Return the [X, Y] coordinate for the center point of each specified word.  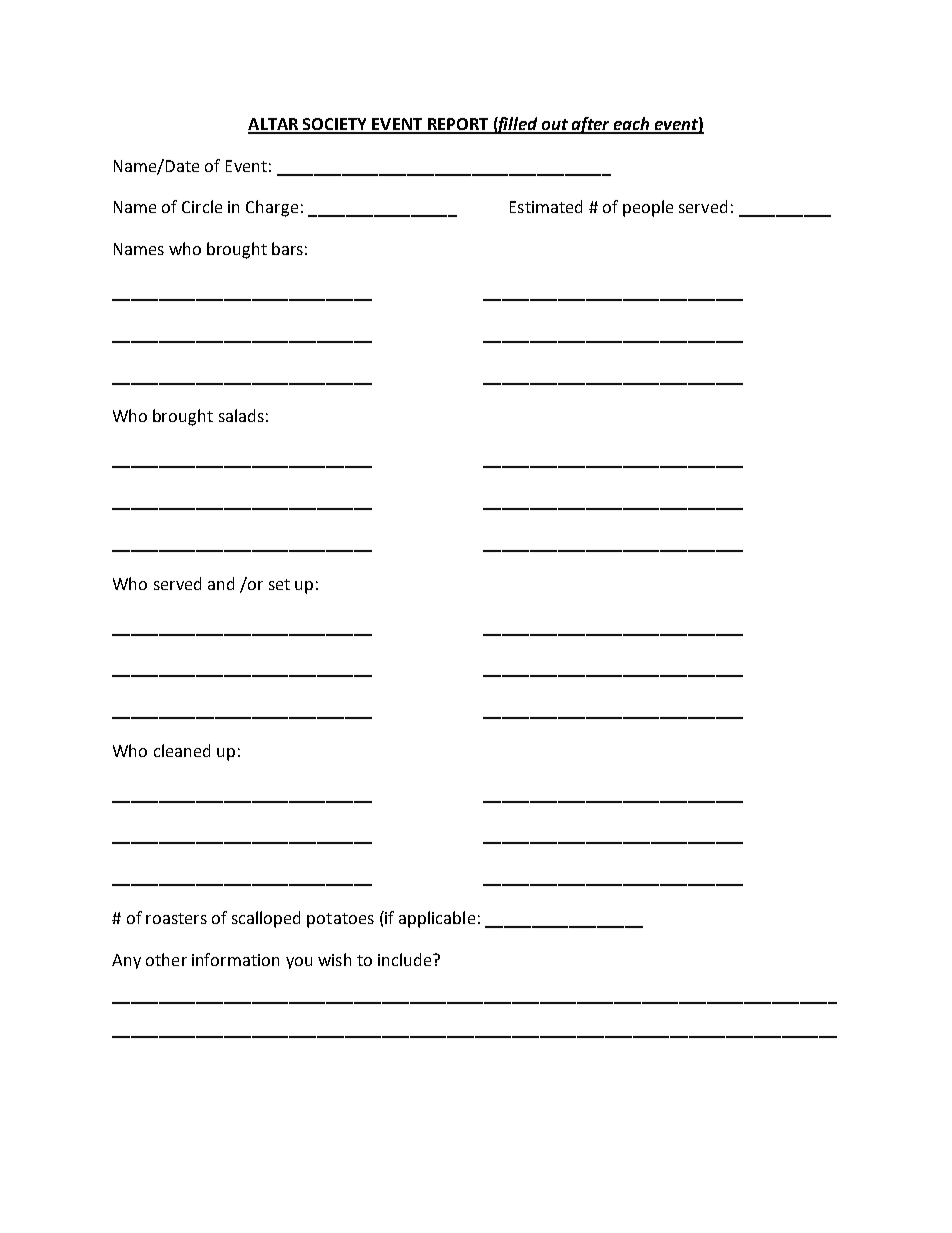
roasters [176, 918]
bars [287, 248]
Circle [202, 206]
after [591, 125]
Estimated [546, 206]
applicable [437, 919]
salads [241, 415]
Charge [272, 208]
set [279, 584]
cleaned [182, 750]
